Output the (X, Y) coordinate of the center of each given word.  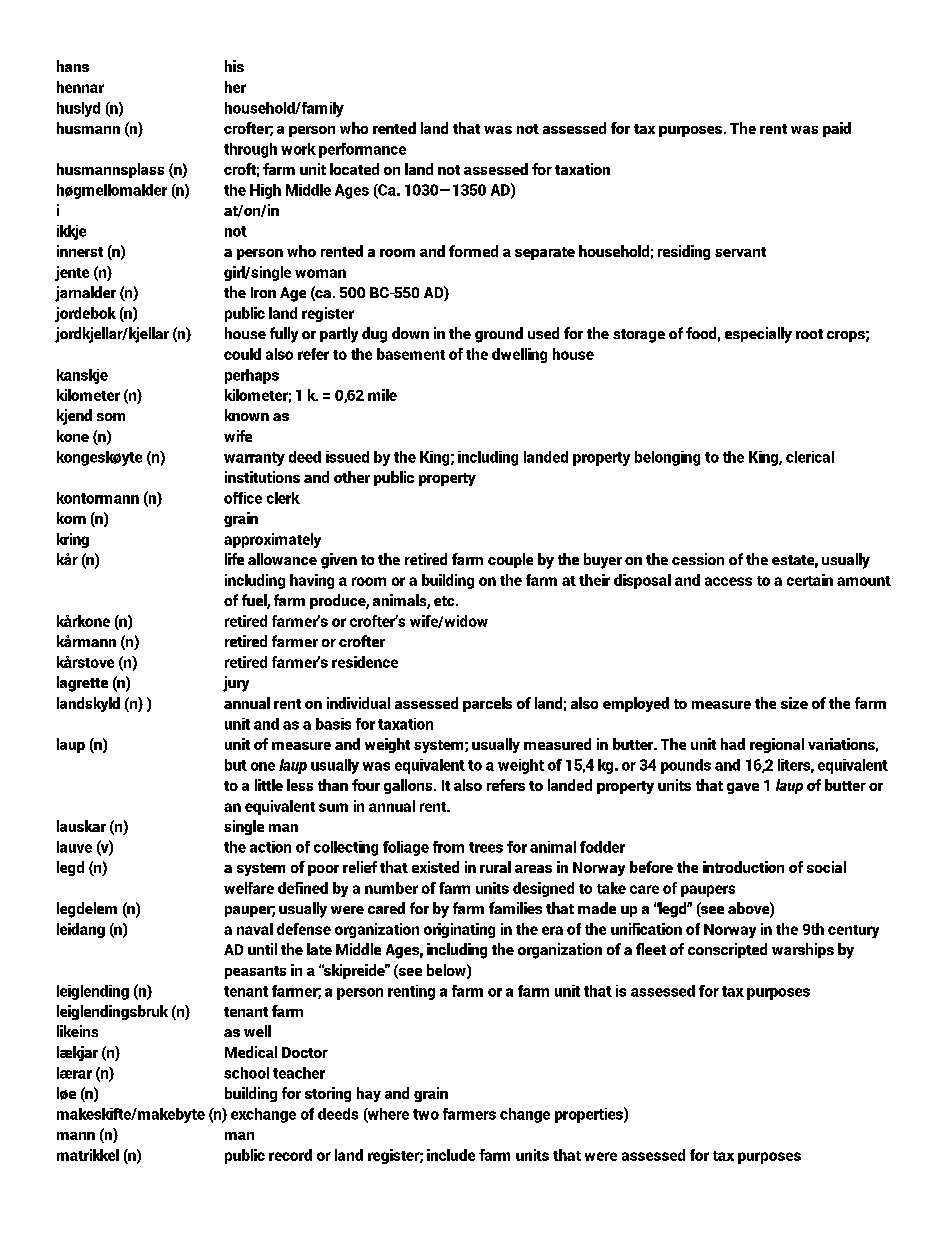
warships (803, 950)
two (426, 1114)
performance (362, 150)
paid (837, 129)
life (234, 559)
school (246, 1073)
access (728, 581)
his (234, 66)
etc (445, 601)
